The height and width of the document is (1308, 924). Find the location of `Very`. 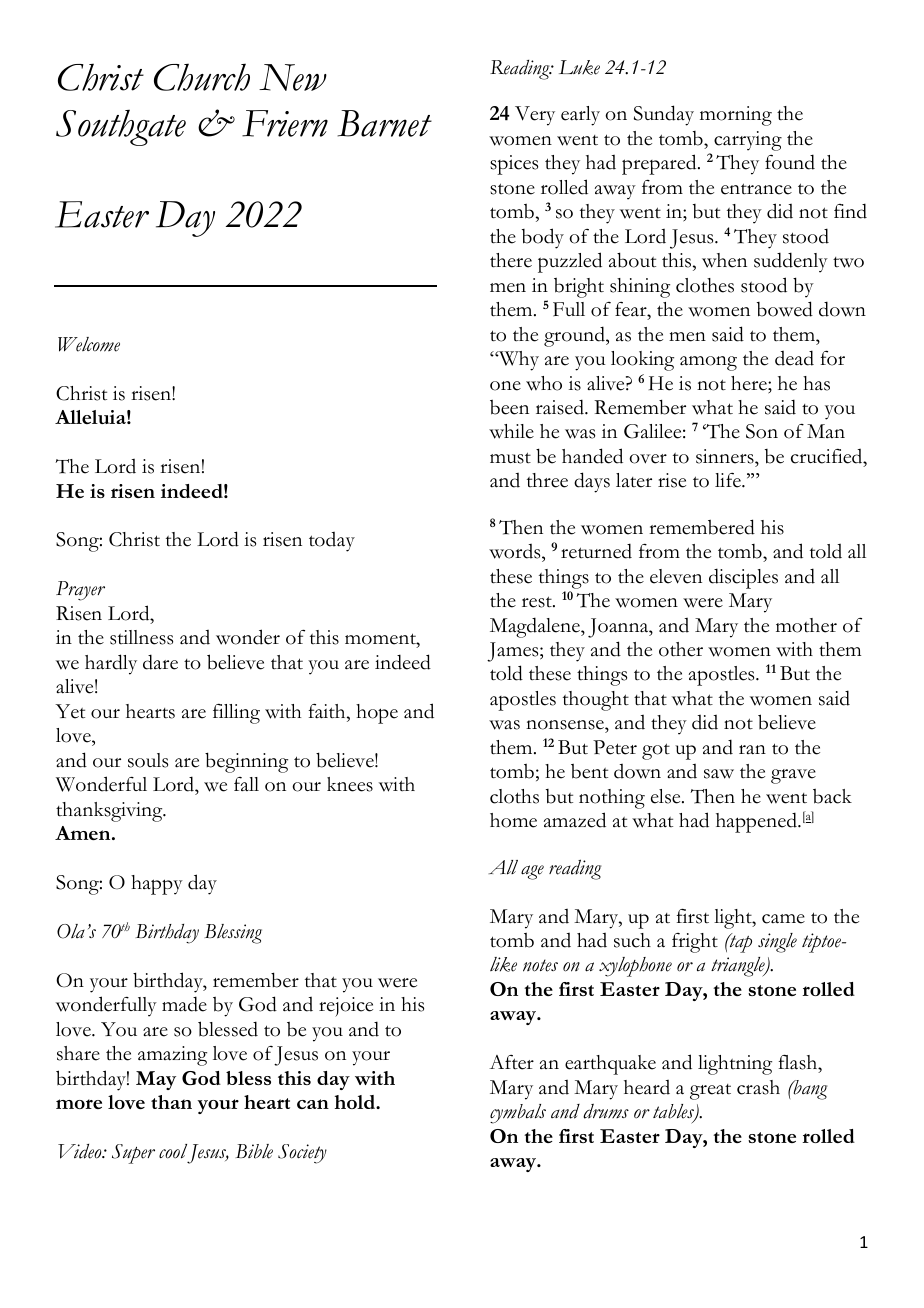

Very is located at coordinates (535, 116).
